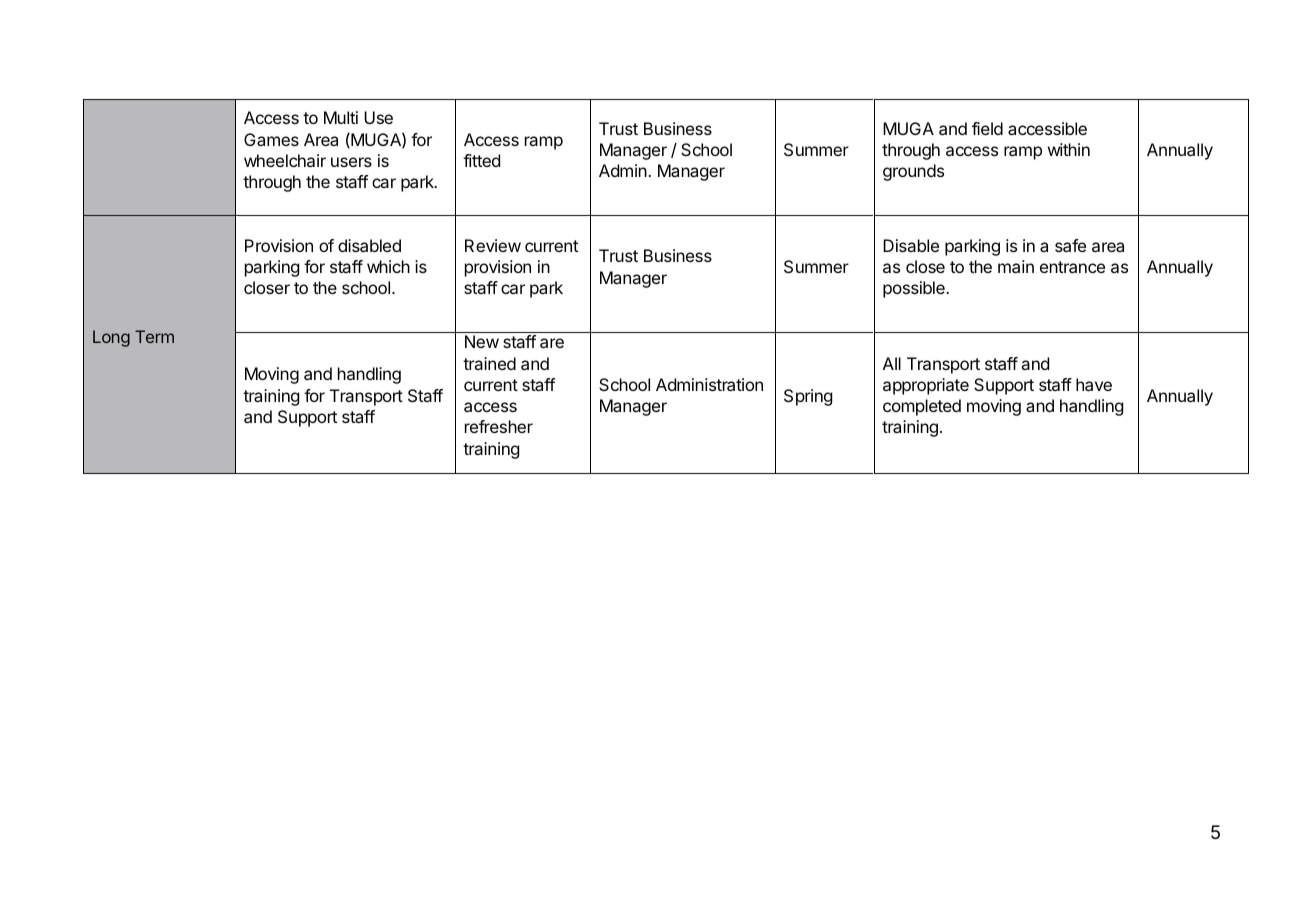 The width and height of the image is (1308, 924). I want to click on field, so click(987, 128).
